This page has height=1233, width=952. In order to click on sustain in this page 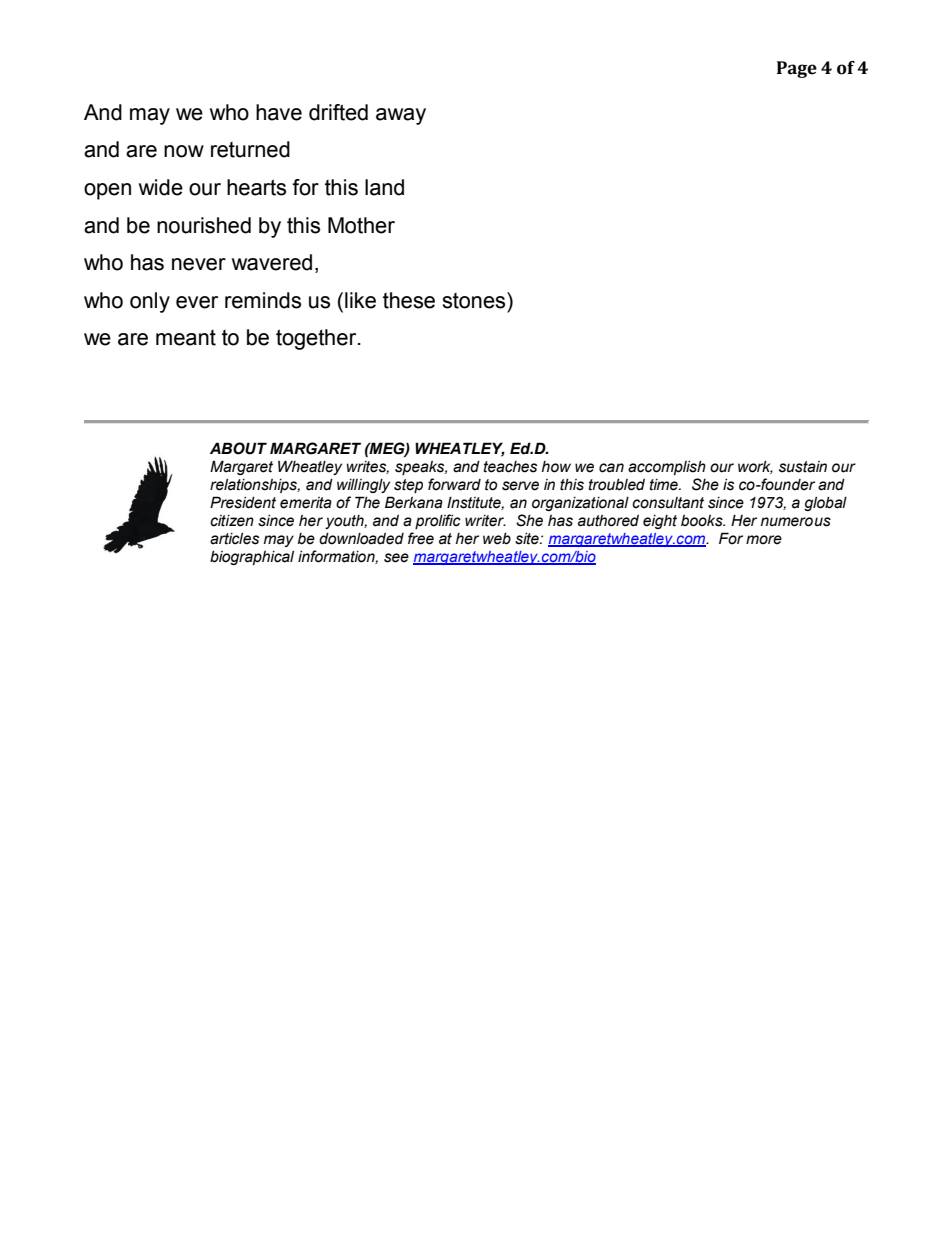, I will do `click(803, 467)`.
